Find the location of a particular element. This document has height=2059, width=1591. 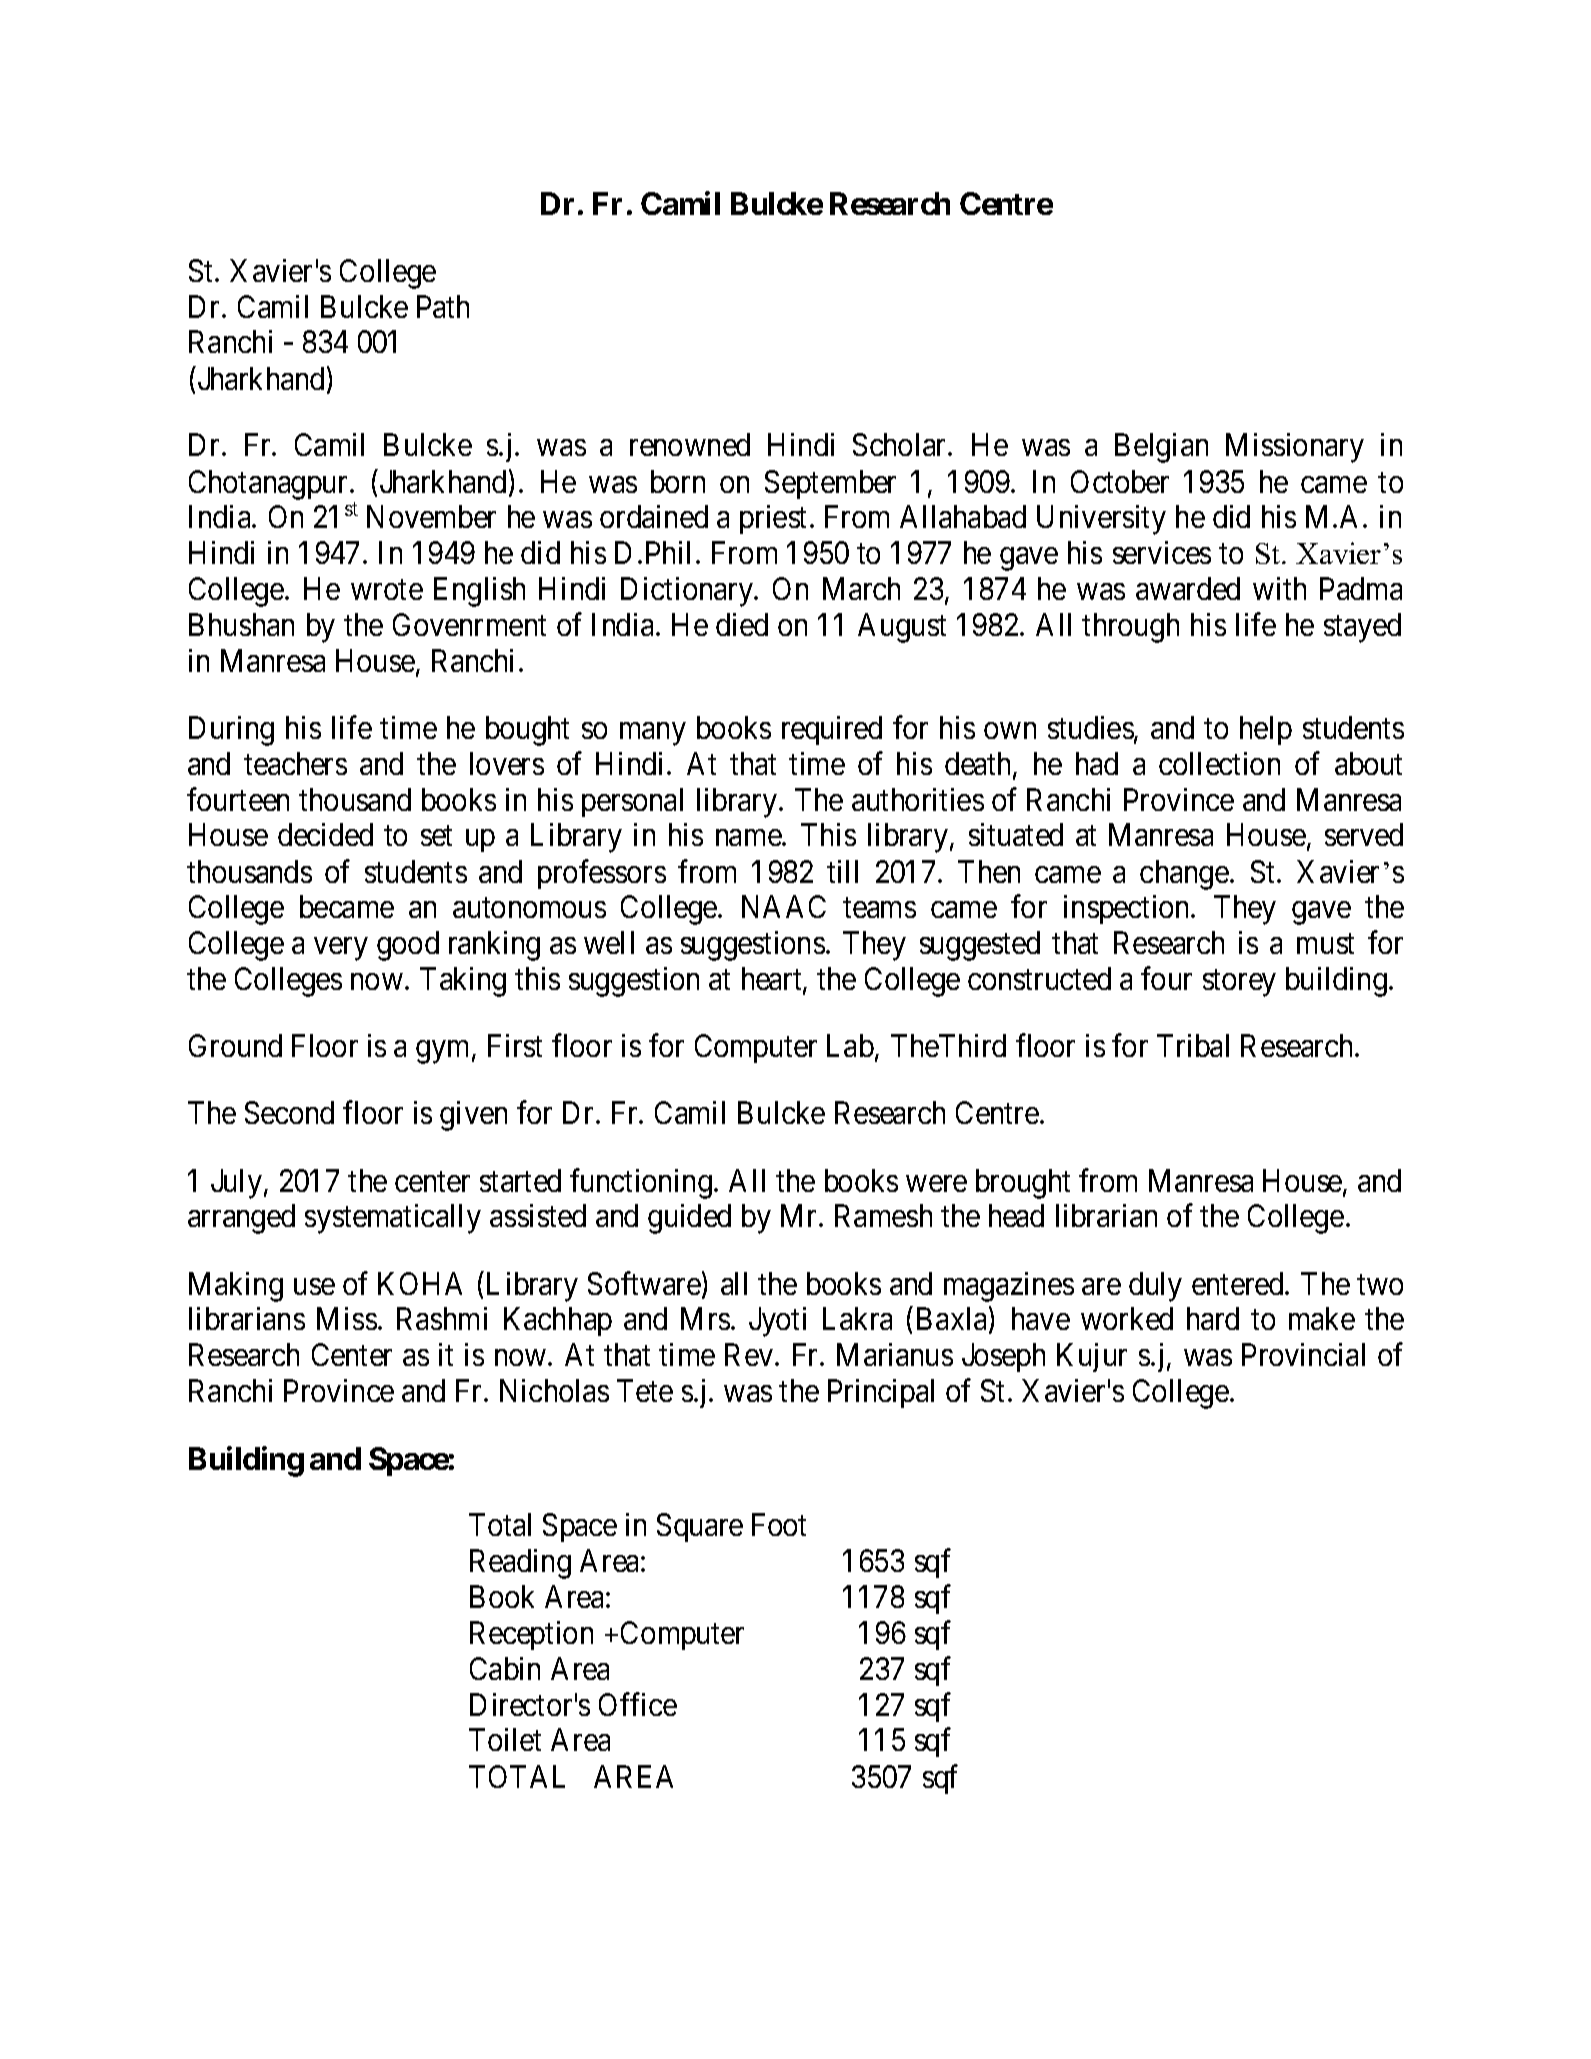

Ramesh is located at coordinates (883, 1215).
